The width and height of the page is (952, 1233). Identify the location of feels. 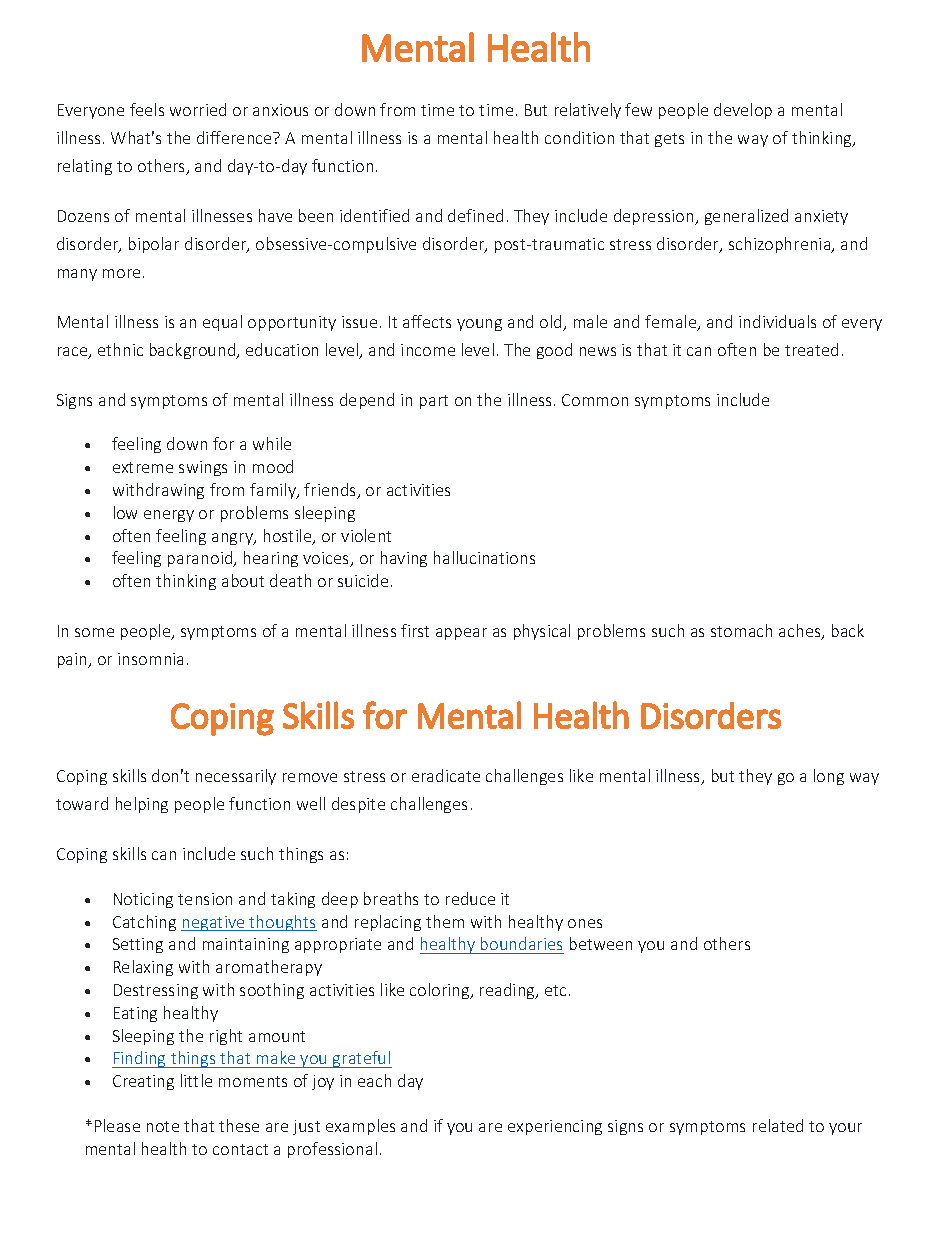
(147, 109).
